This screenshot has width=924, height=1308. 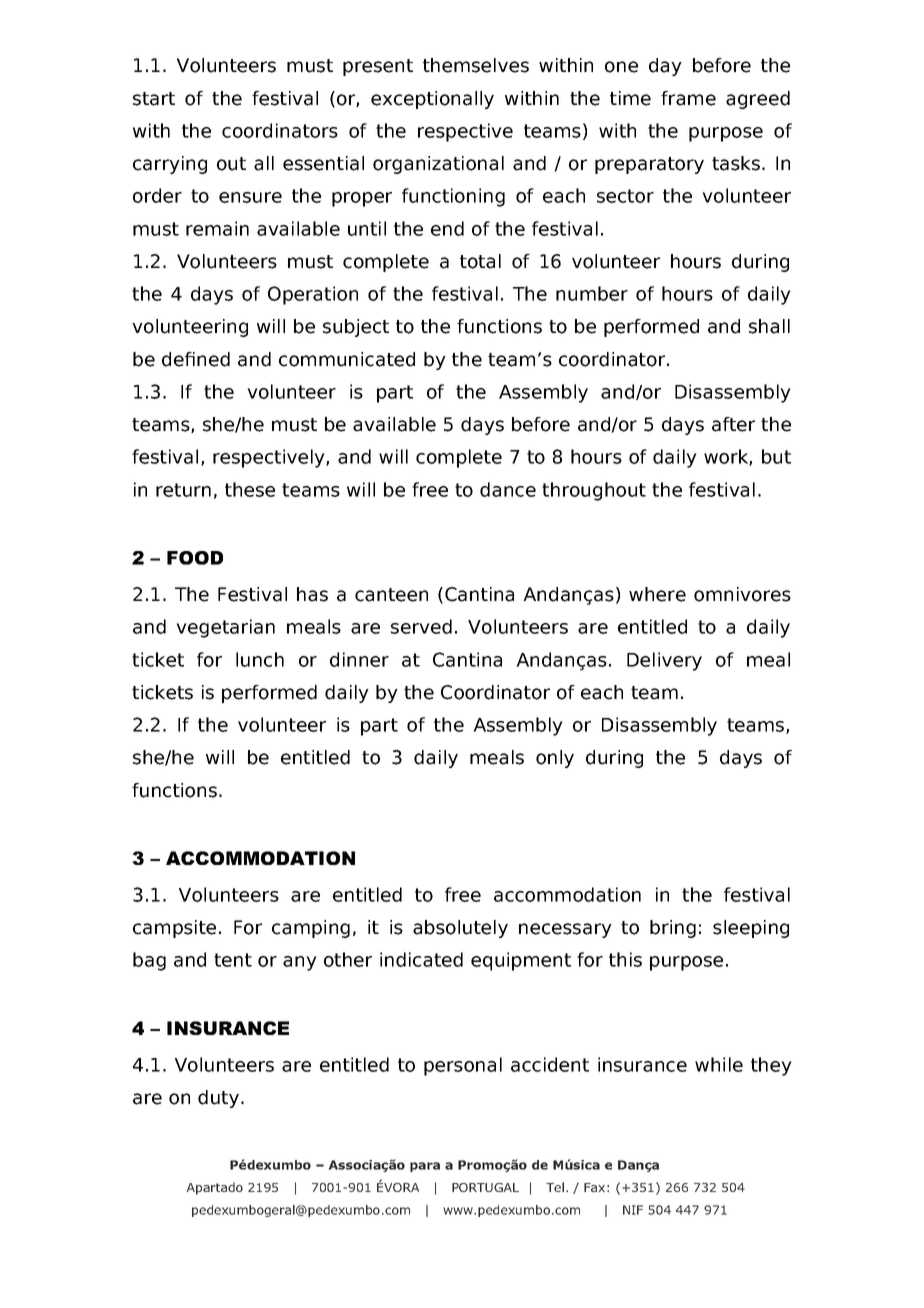 I want to click on served, so click(x=421, y=626).
